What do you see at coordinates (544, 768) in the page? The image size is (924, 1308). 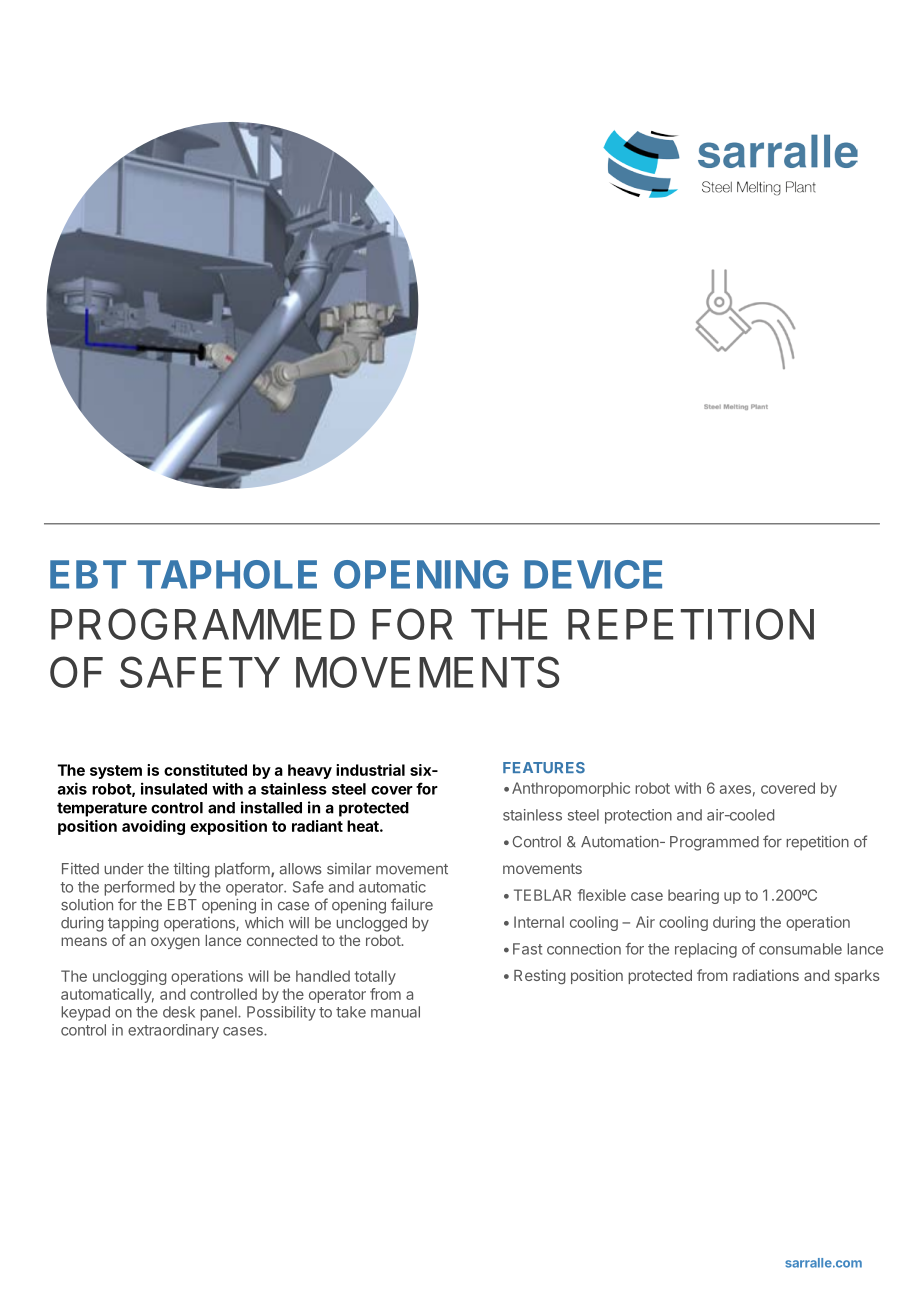 I see `FEATURES` at bounding box center [544, 768].
